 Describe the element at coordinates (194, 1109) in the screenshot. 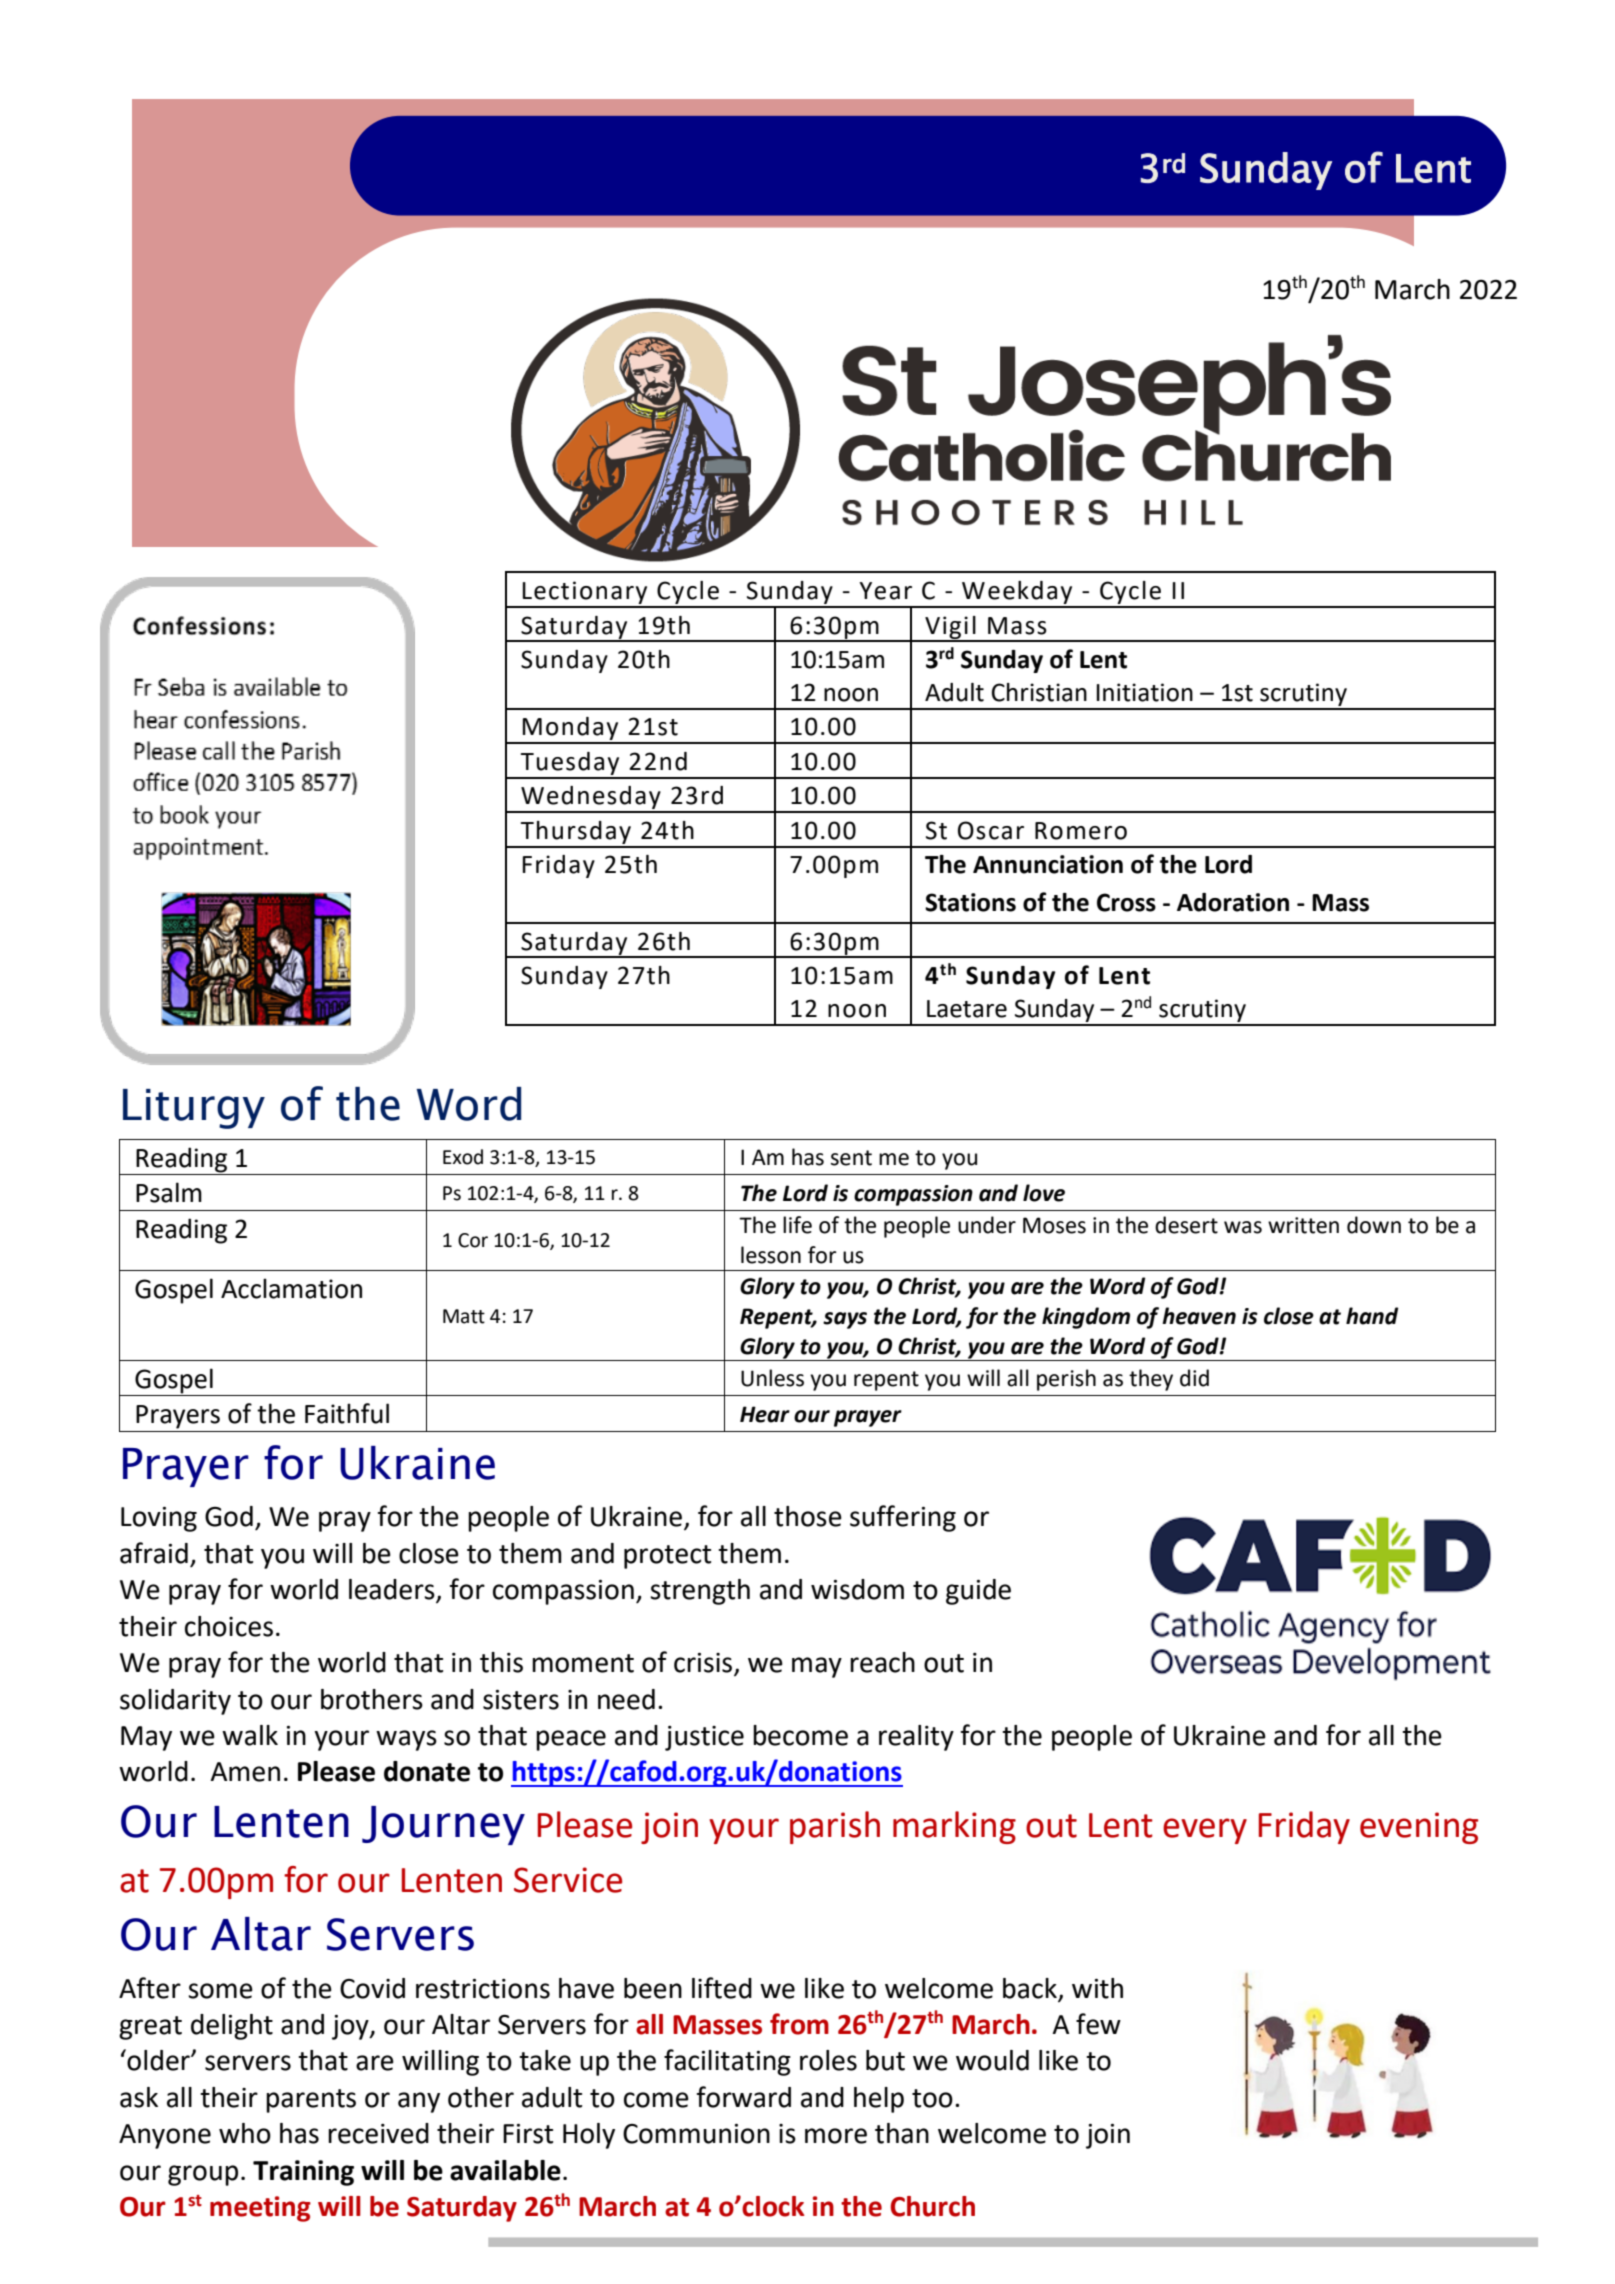

I see `Liturgy` at that location.
